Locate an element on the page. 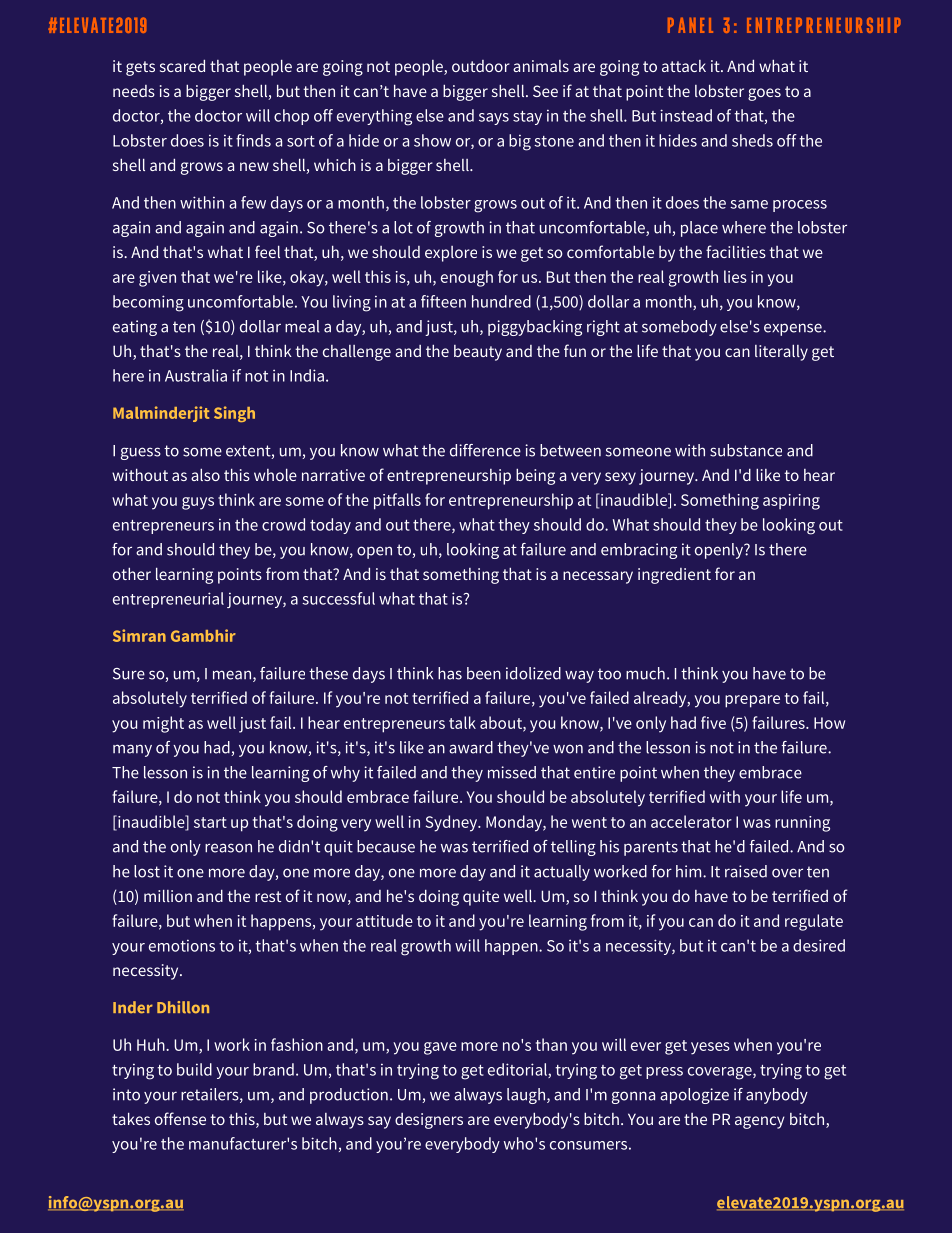 The width and height of the image is (952, 1233). Singh is located at coordinates (234, 414).
